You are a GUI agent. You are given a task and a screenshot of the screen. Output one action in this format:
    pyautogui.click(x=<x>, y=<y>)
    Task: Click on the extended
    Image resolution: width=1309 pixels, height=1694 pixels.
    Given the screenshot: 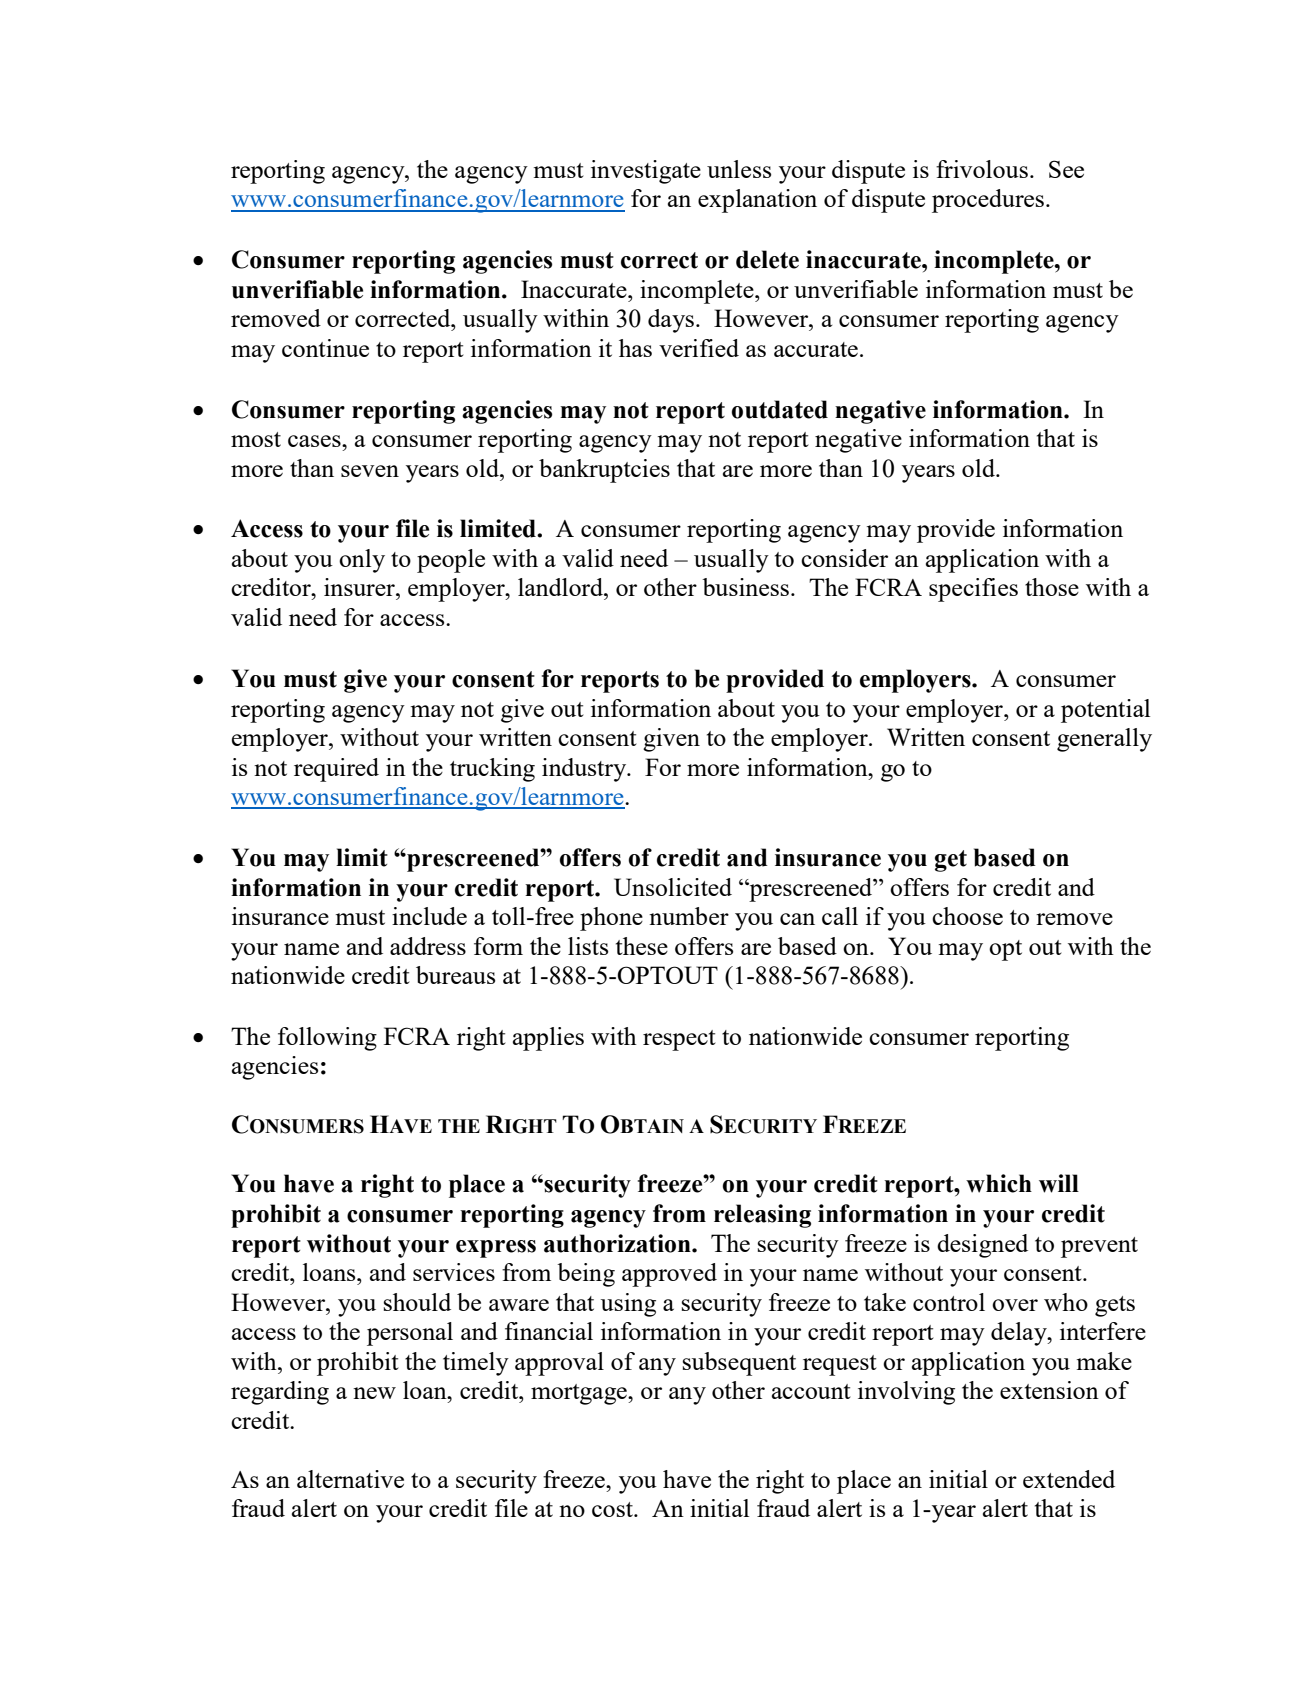 What is the action you would take?
    pyautogui.click(x=1069, y=1479)
